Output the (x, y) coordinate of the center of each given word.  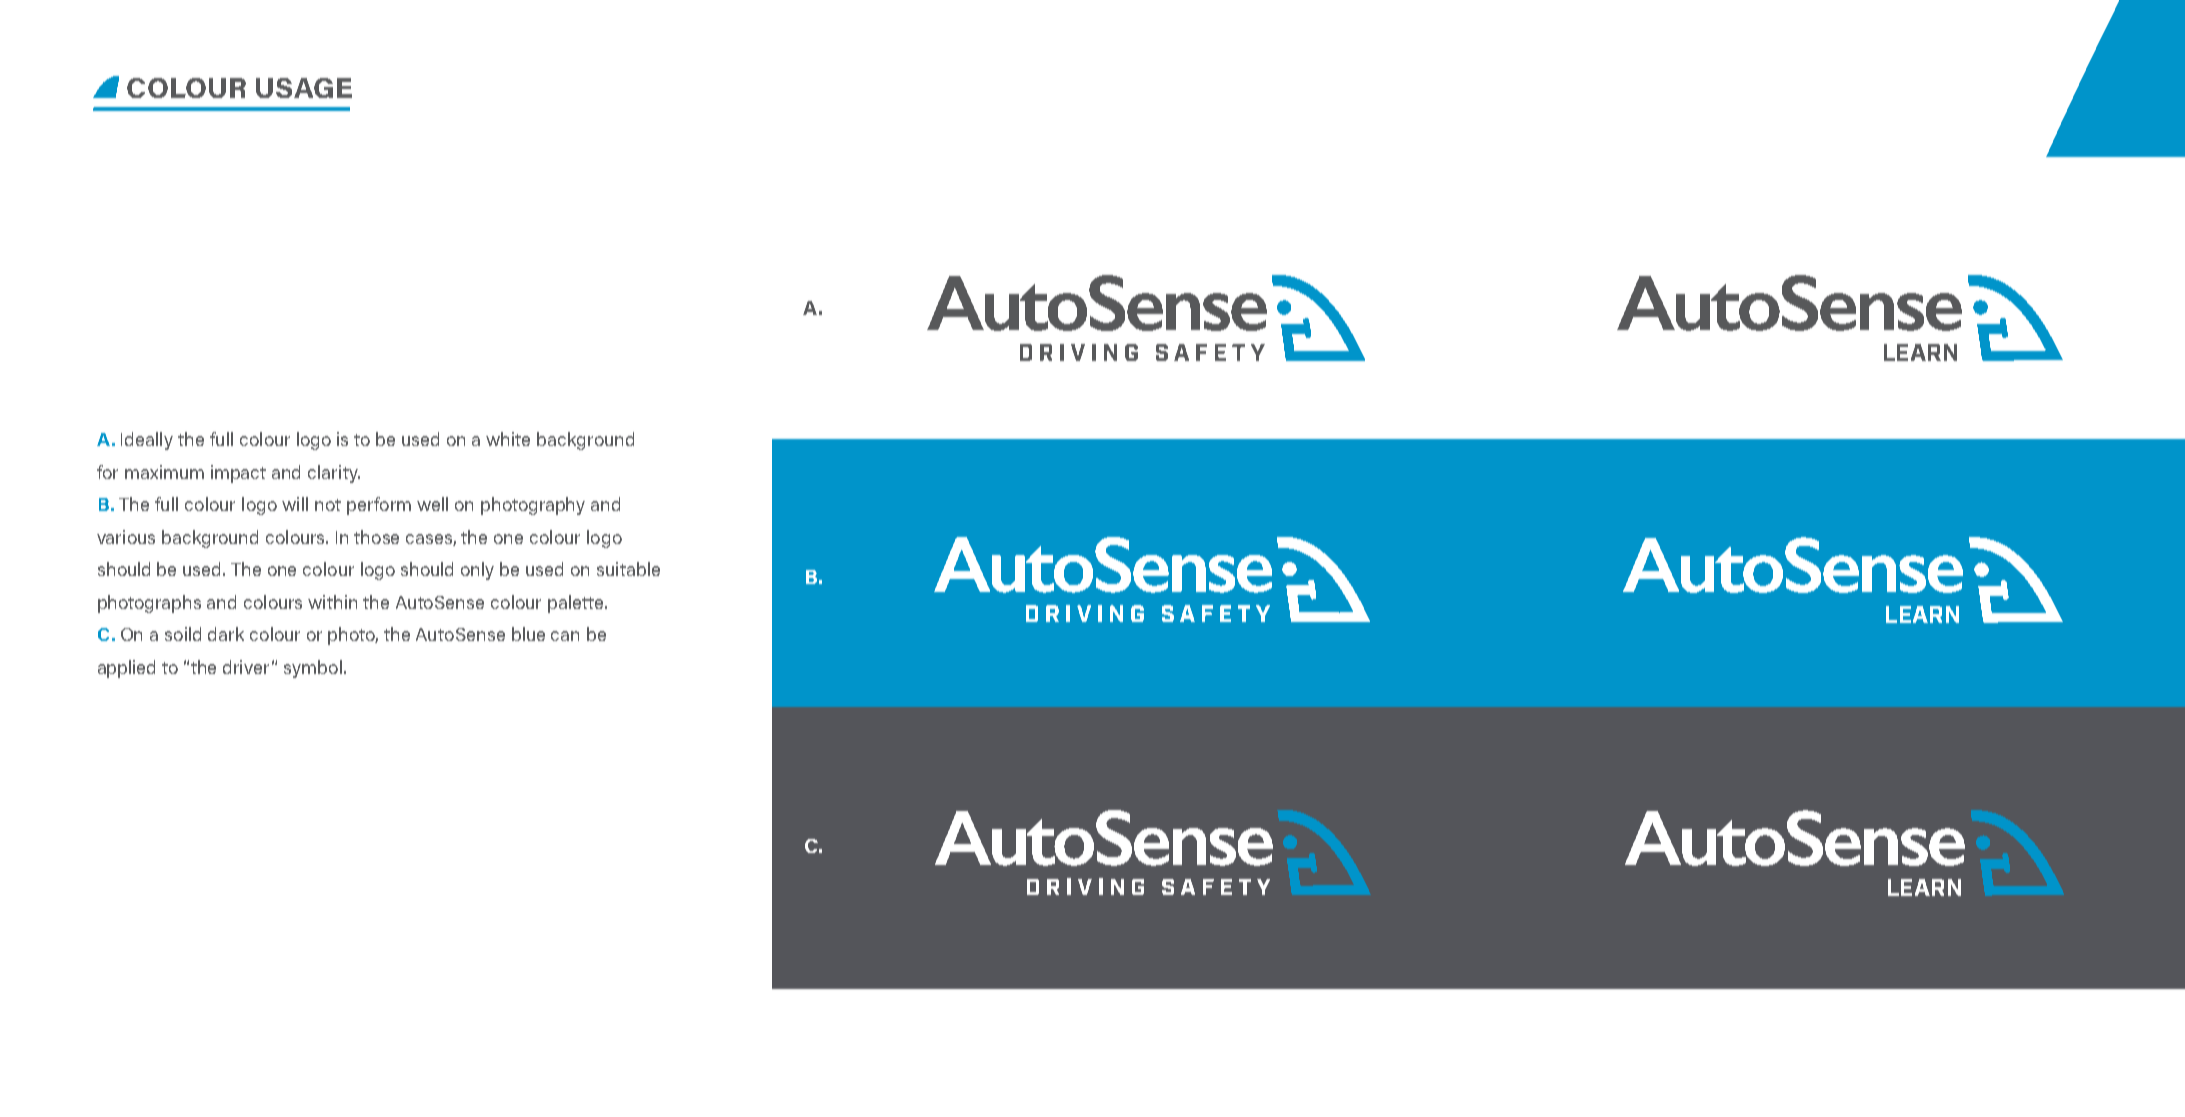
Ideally (147, 441)
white (508, 439)
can (565, 636)
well (432, 504)
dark (226, 634)
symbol (313, 669)
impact (238, 474)
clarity (334, 474)
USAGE (304, 88)
